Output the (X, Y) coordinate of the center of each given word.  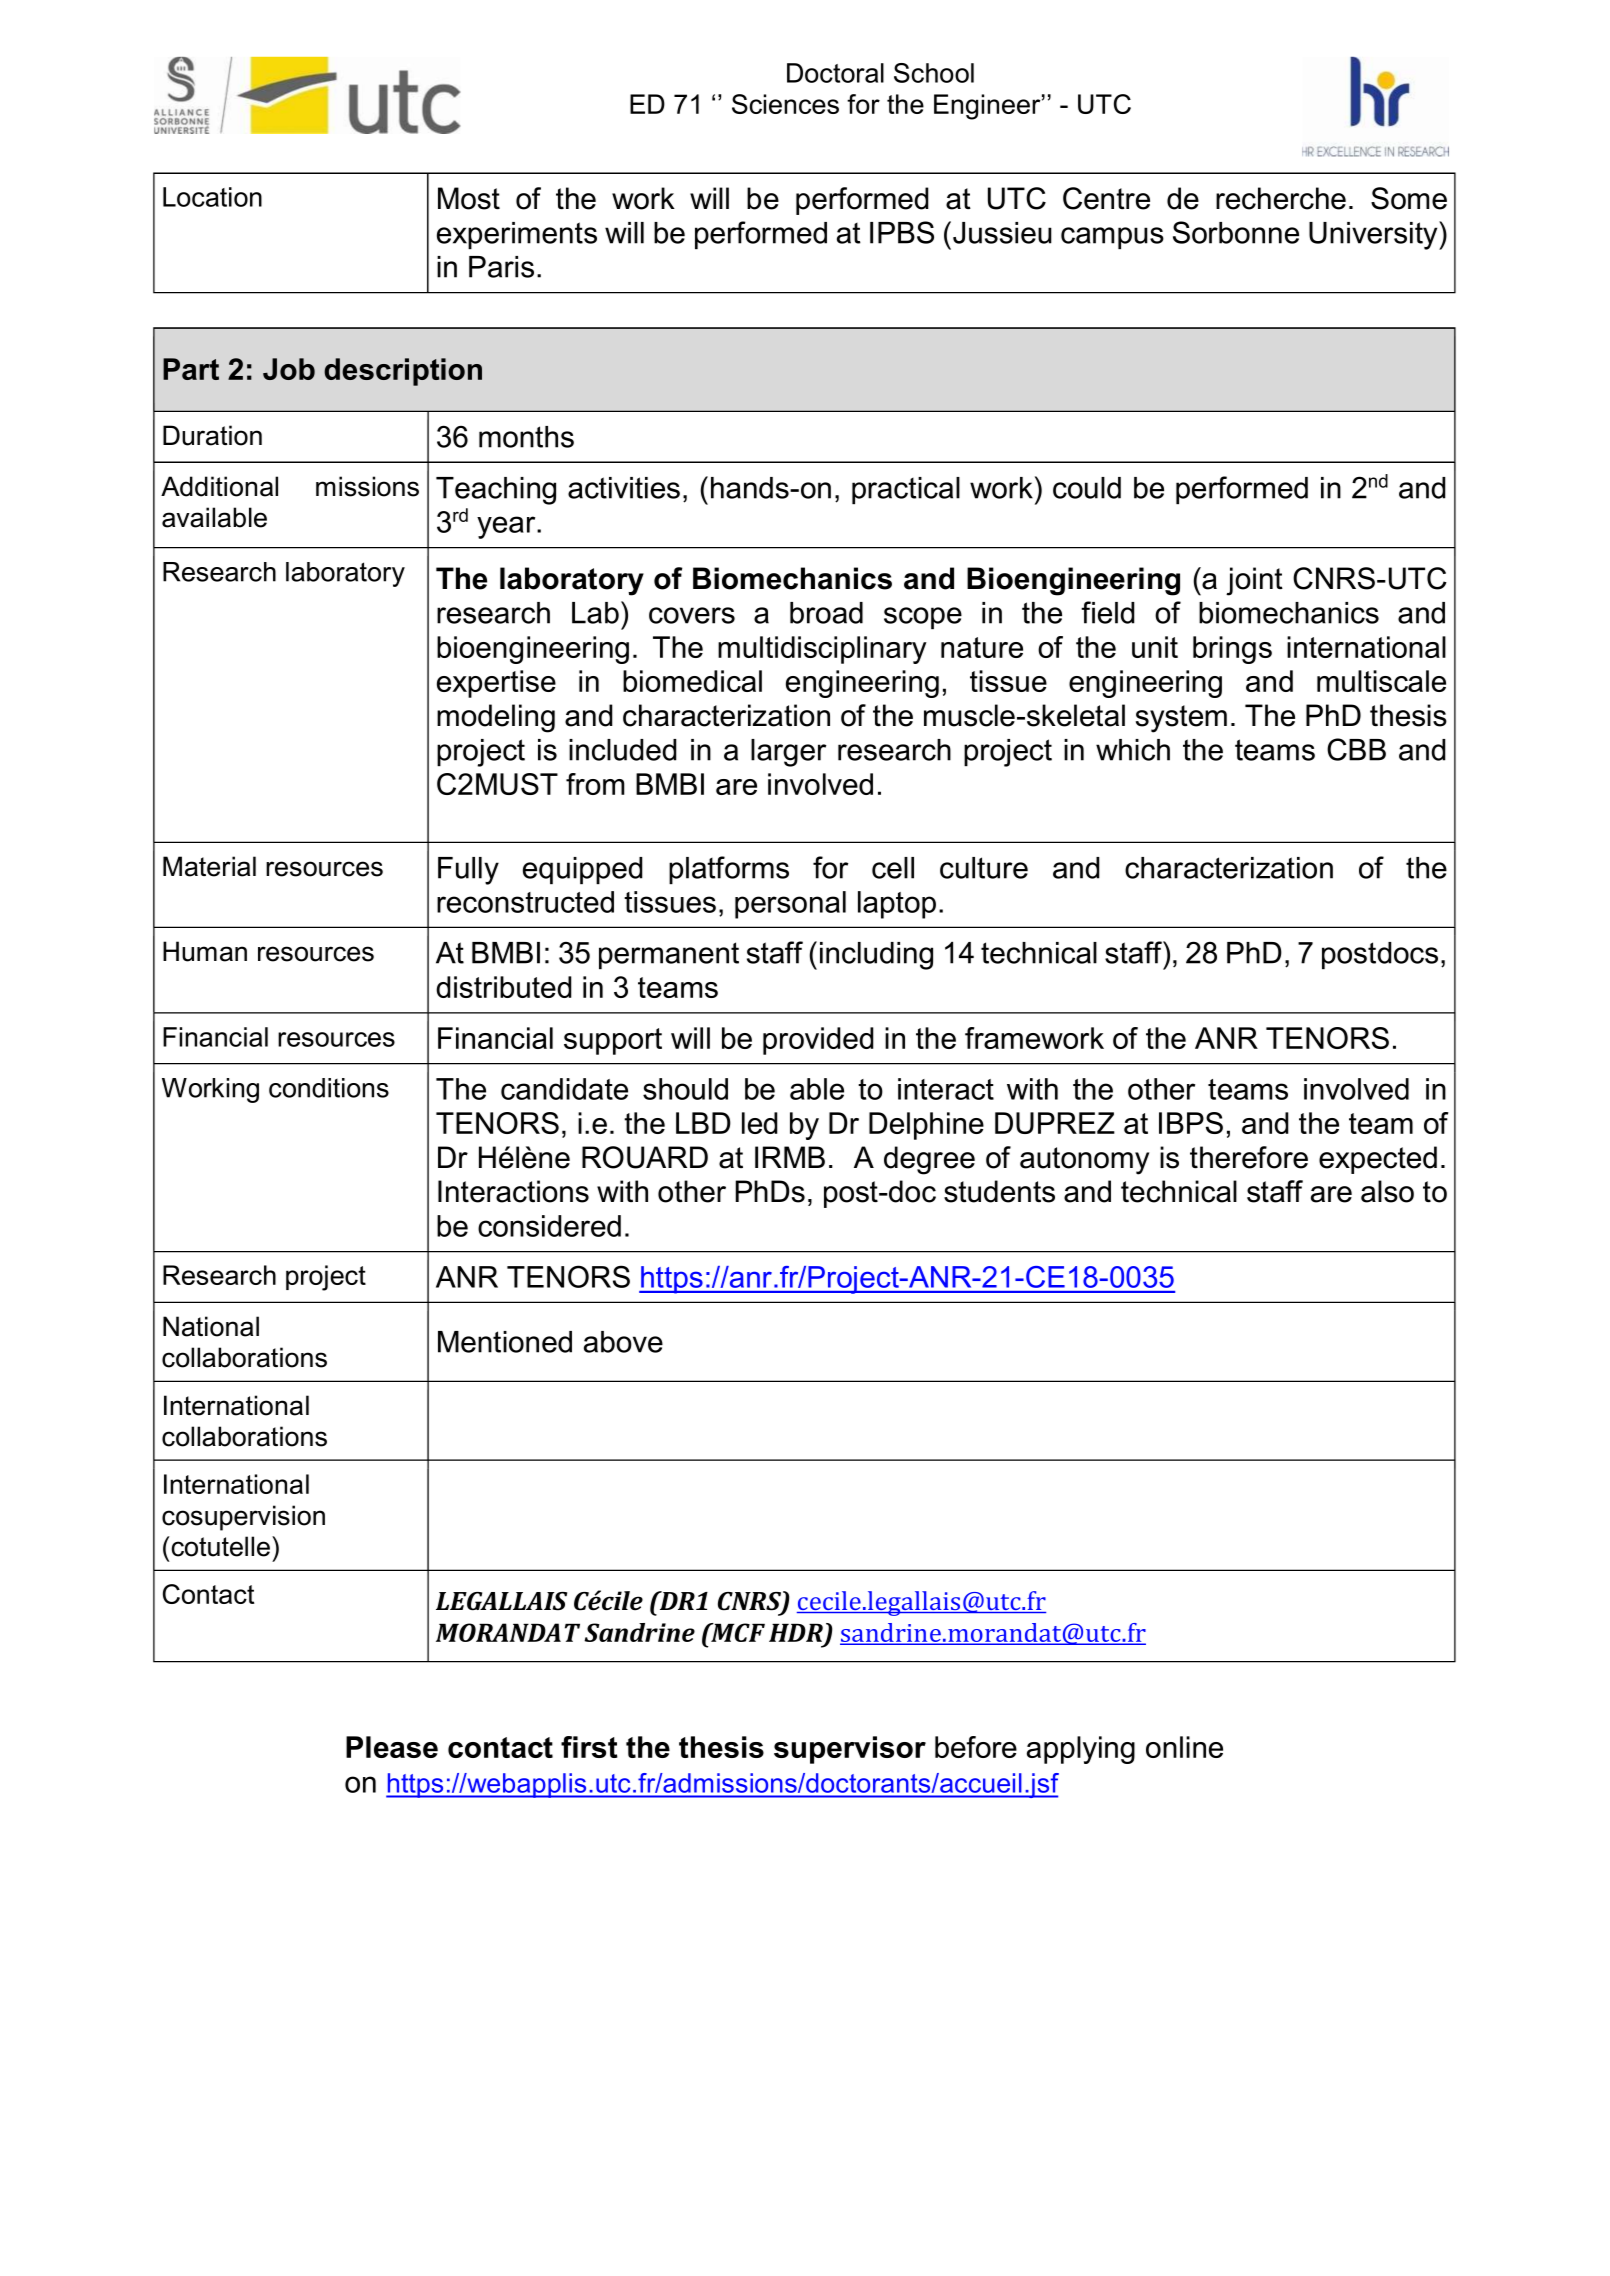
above (623, 1342)
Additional (219, 486)
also (1387, 1191)
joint (1254, 581)
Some (1409, 198)
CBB (1356, 749)
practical (906, 490)
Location (212, 197)
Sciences (785, 104)
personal (790, 905)
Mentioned (505, 1342)
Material (209, 866)
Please (392, 1747)
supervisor (850, 1750)
